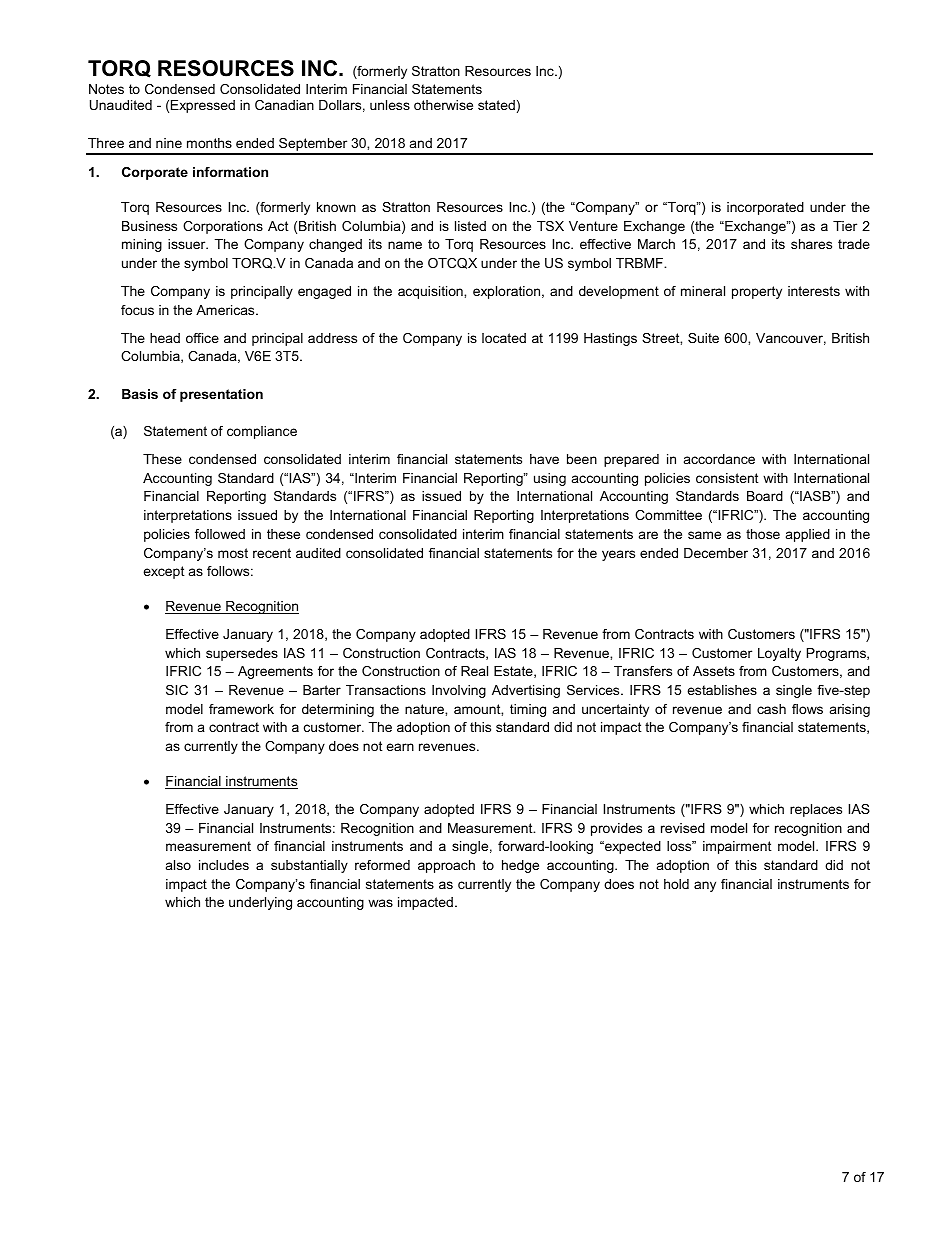 This screenshot has height=1233, width=952. I want to click on also, so click(178, 865).
